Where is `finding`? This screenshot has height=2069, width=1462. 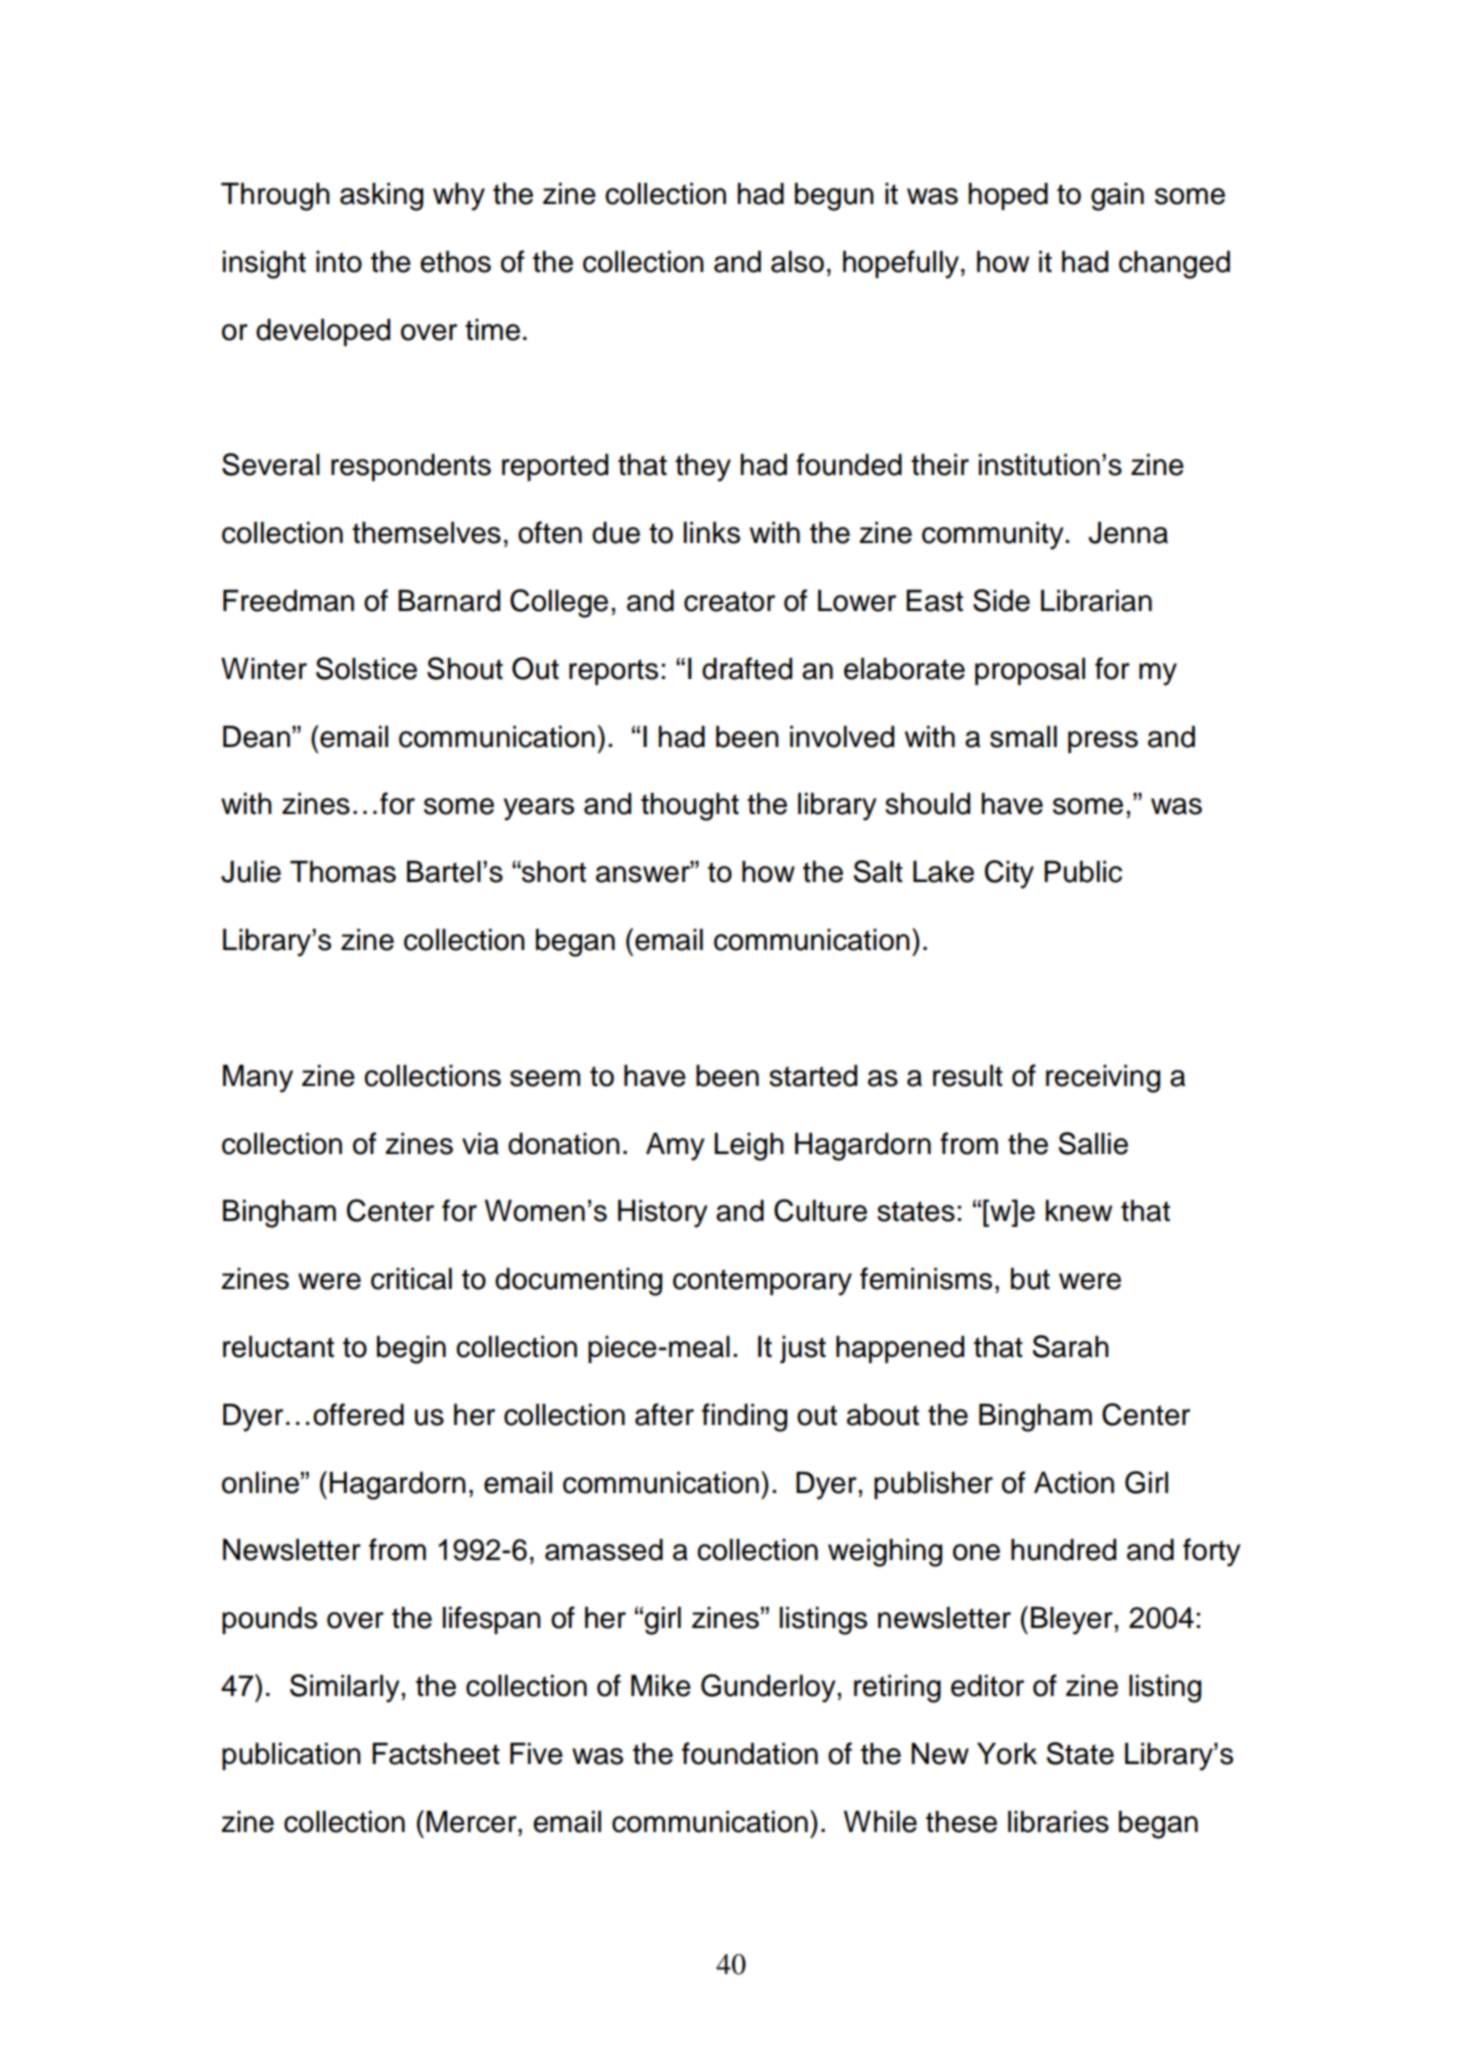
finding is located at coordinates (744, 1417).
